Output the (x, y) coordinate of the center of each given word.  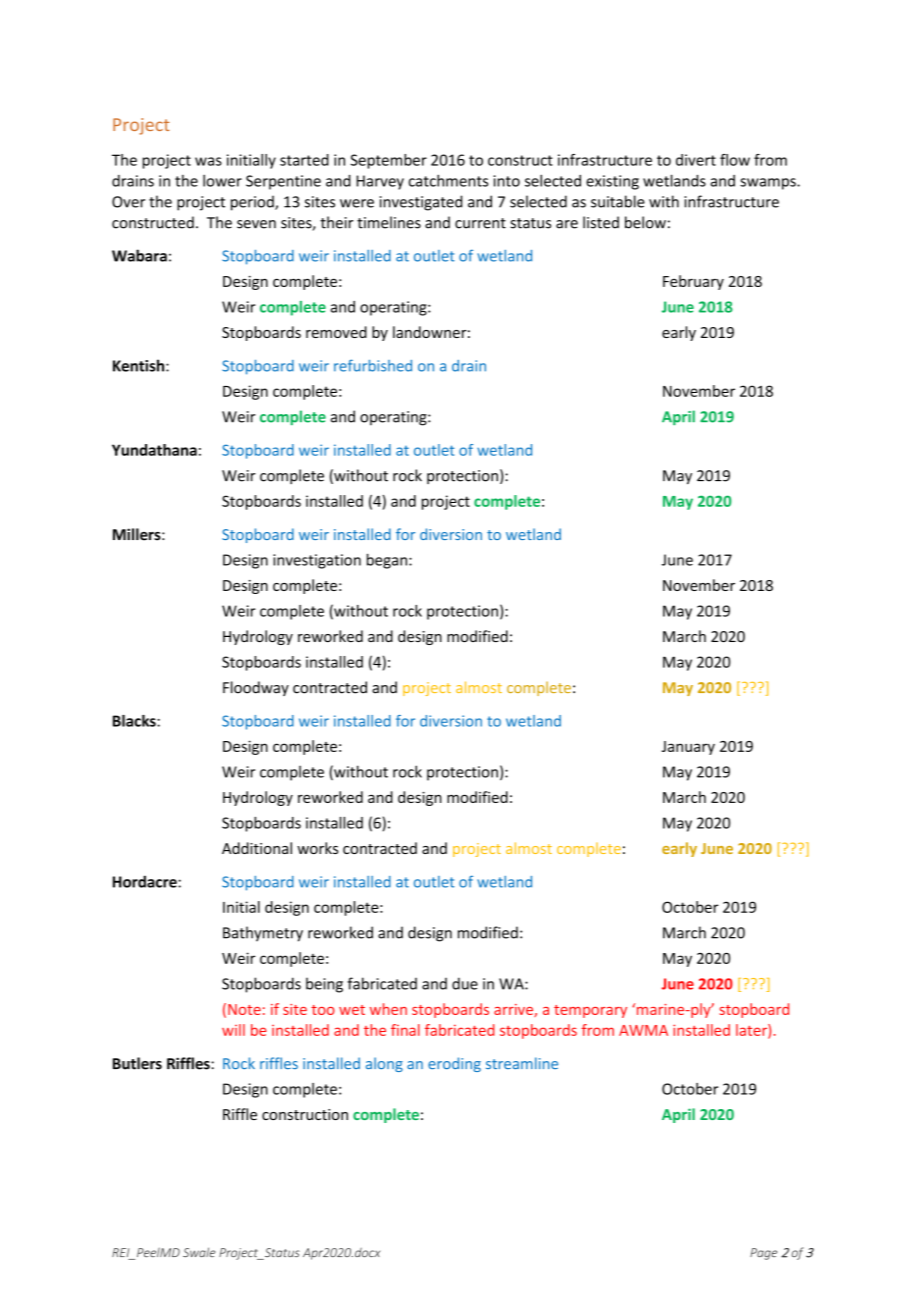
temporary (590, 1011)
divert (696, 160)
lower (222, 180)
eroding (454, 1064)
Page (763, 1254)
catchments (448, 180)
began (388, 561)
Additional (257, 848)
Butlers (137, 1063)
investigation (317, 561)
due (465, 983)
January (688, 748)
